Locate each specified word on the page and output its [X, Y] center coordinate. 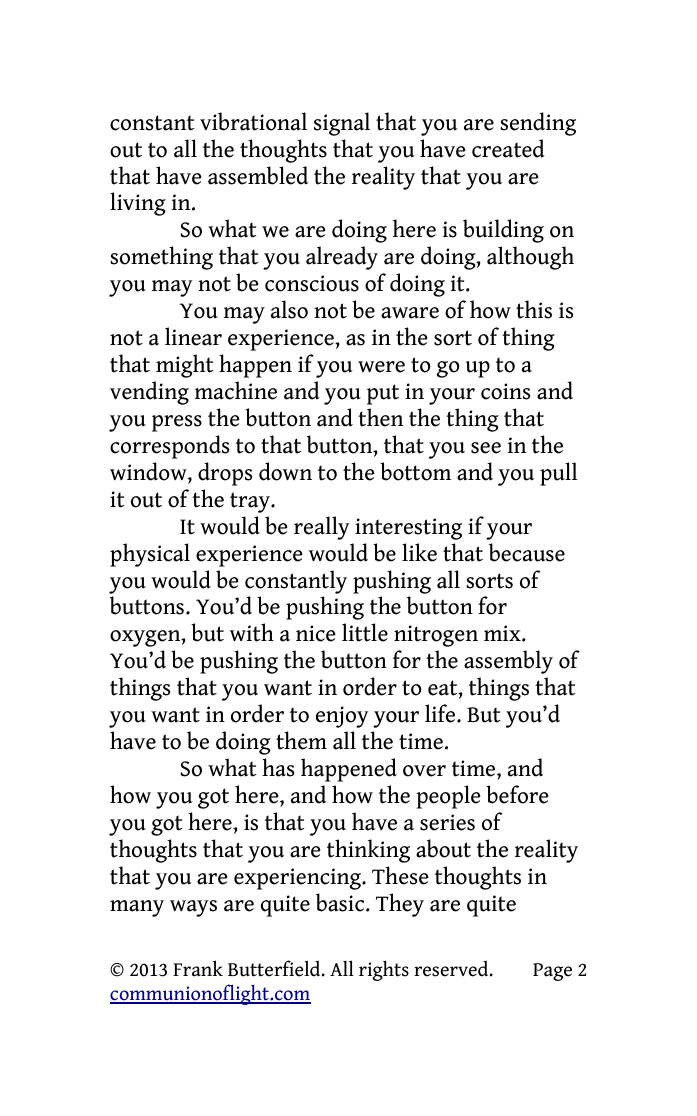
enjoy [342, 717]
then [380, 417]
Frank [198, 968]
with [252, 632]
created [508, 148]
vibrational [253, 121]
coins [505, 391]
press [177, 423]
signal [342, 124]
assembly [508, 662]
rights [384, 970]
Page [552, 972]
